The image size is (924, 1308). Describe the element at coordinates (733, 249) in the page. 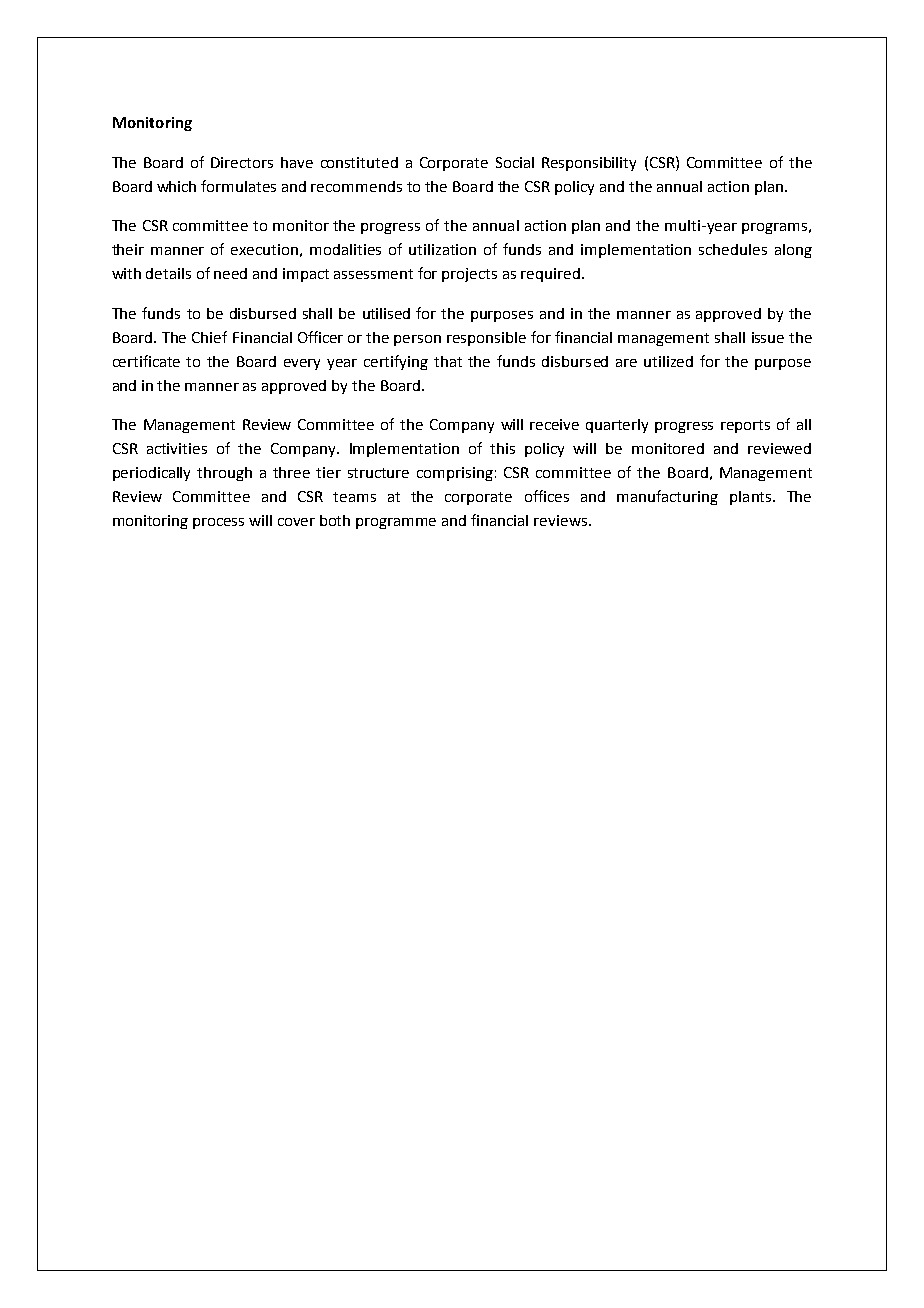

I see `schedules` at that location.
